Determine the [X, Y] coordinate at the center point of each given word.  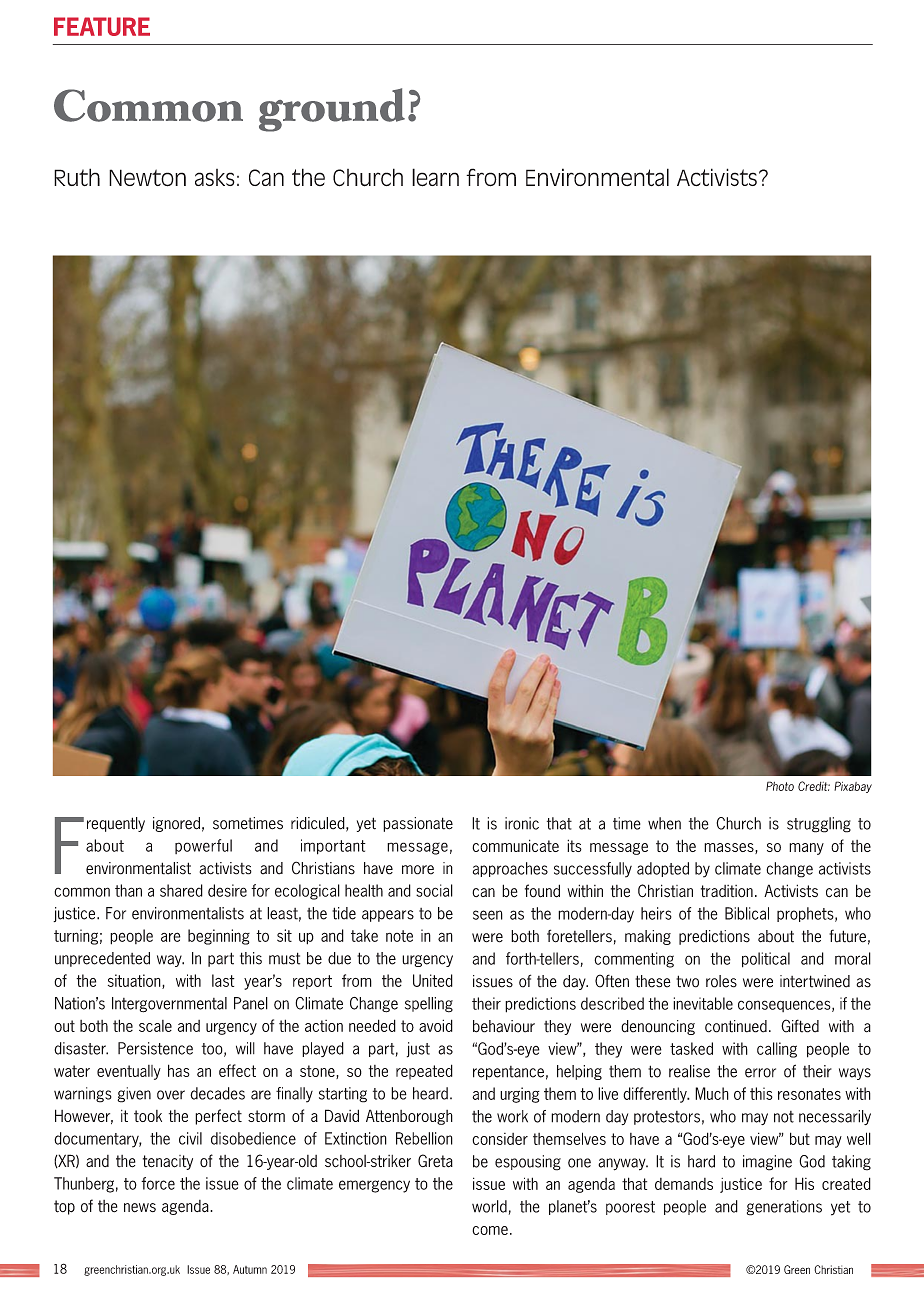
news [140, 1208]
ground [332, 110]
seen [488, 915]
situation [135, 981]
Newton [147, 178]
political [766, 960]
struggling [819, 825]
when [664, 823]
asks [215, 177]
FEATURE [102, 26]
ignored [176, 824]
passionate [418, 824]
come [490, 1230]
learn [435, 177]
